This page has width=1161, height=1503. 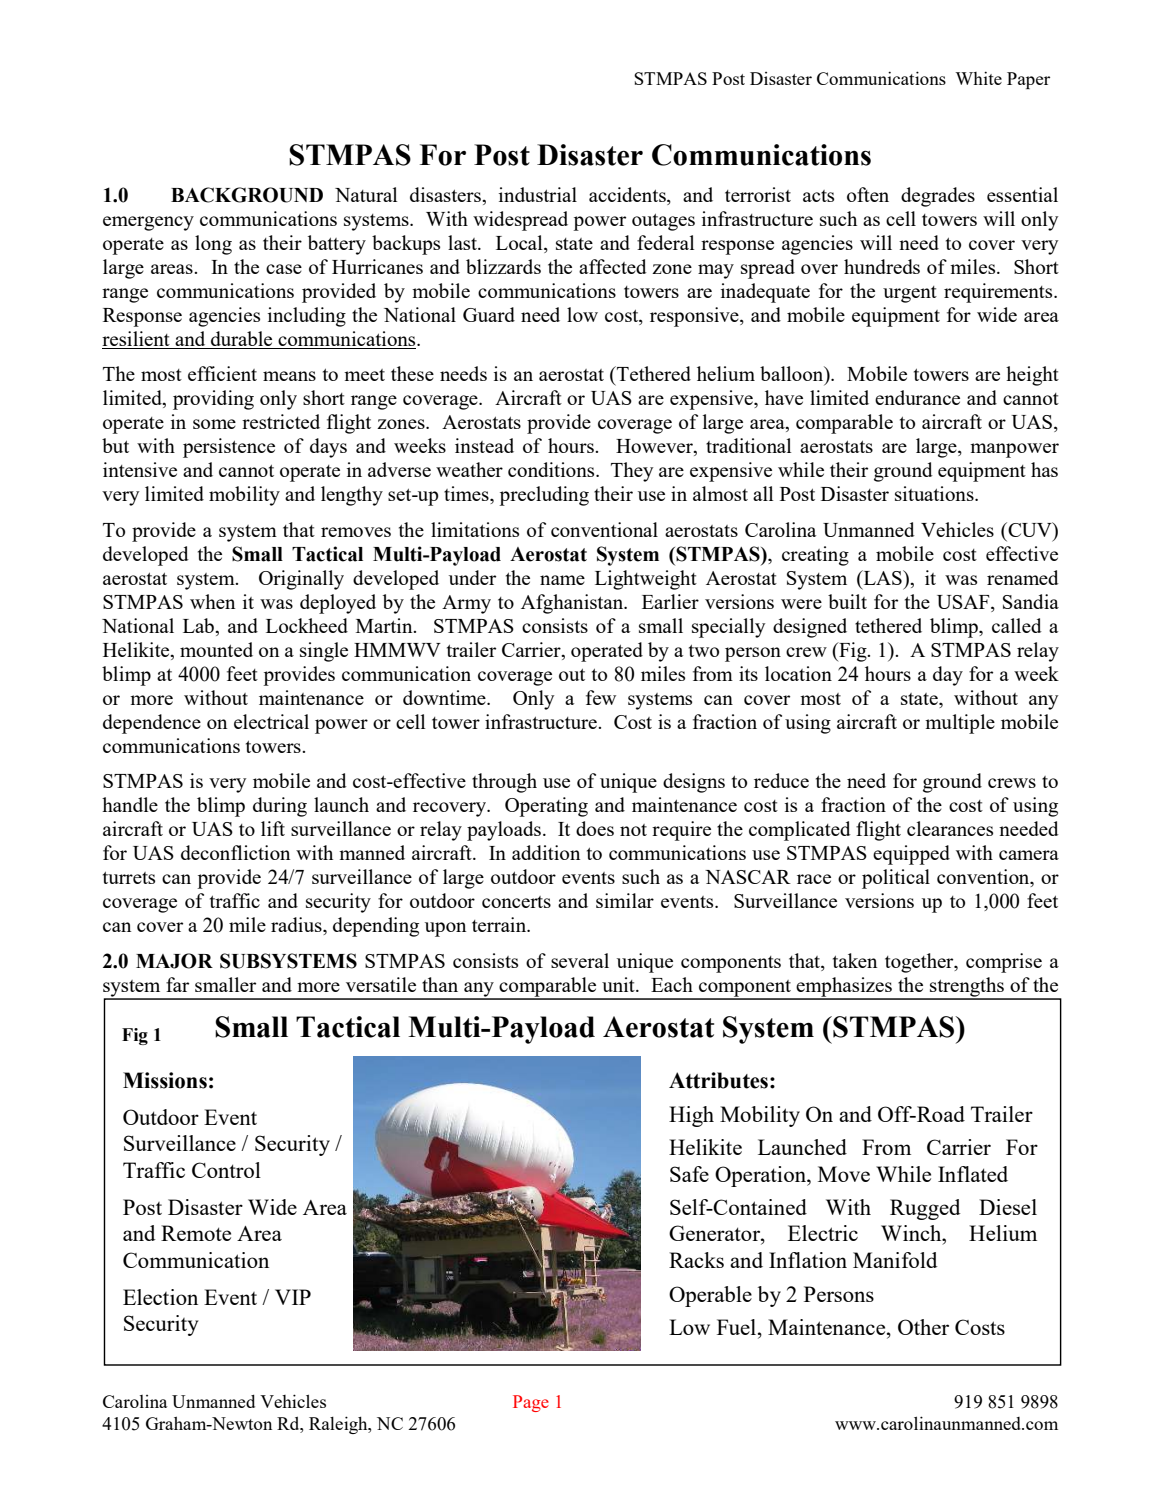 I want to click on precluding, so click(x=544, y=496).
